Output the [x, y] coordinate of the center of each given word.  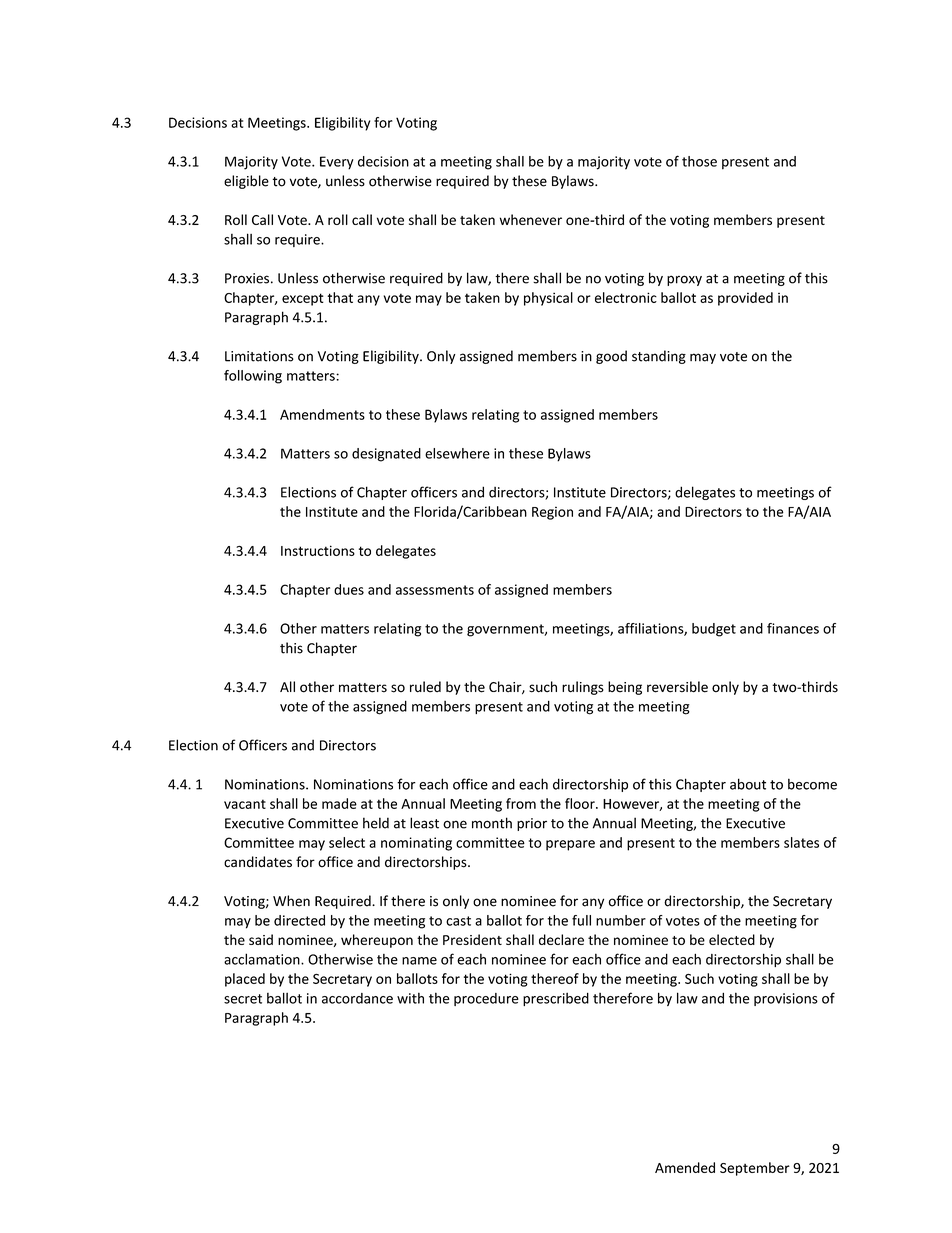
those [699, 161]
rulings [583, 688]
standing [659, 357]
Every [337, 163]
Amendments [322, 414]
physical [548, 299]
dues [349, 589]
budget [714, 630]
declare [561, 939]
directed [299, 920]
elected [732, 939]
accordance [357, 998]
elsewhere [457, 453]
